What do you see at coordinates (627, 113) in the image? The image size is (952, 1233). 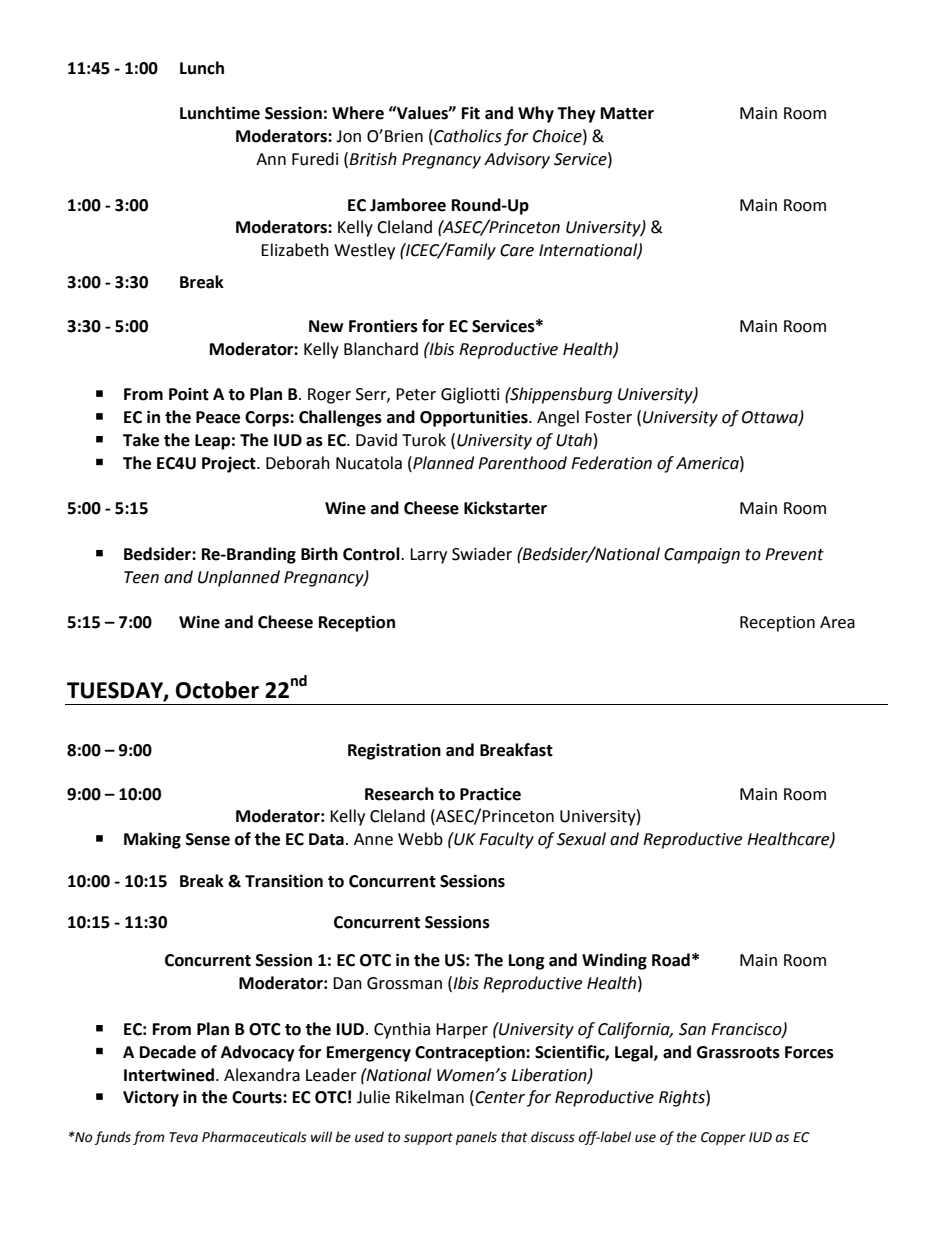 I see `Matter` at bounding box center [627, 113].
